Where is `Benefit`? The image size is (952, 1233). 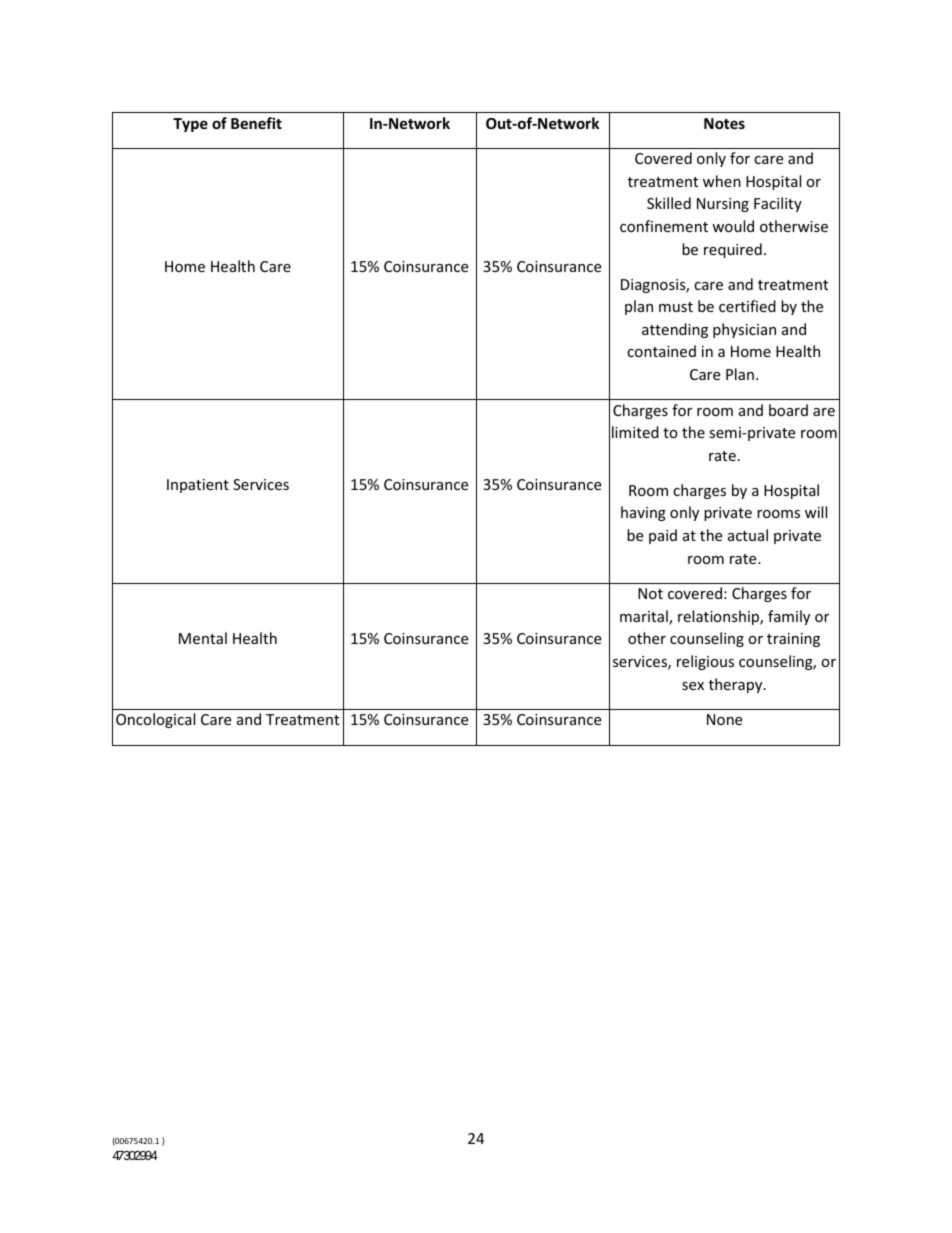 Benefit is located at coordinates (256, 123).
